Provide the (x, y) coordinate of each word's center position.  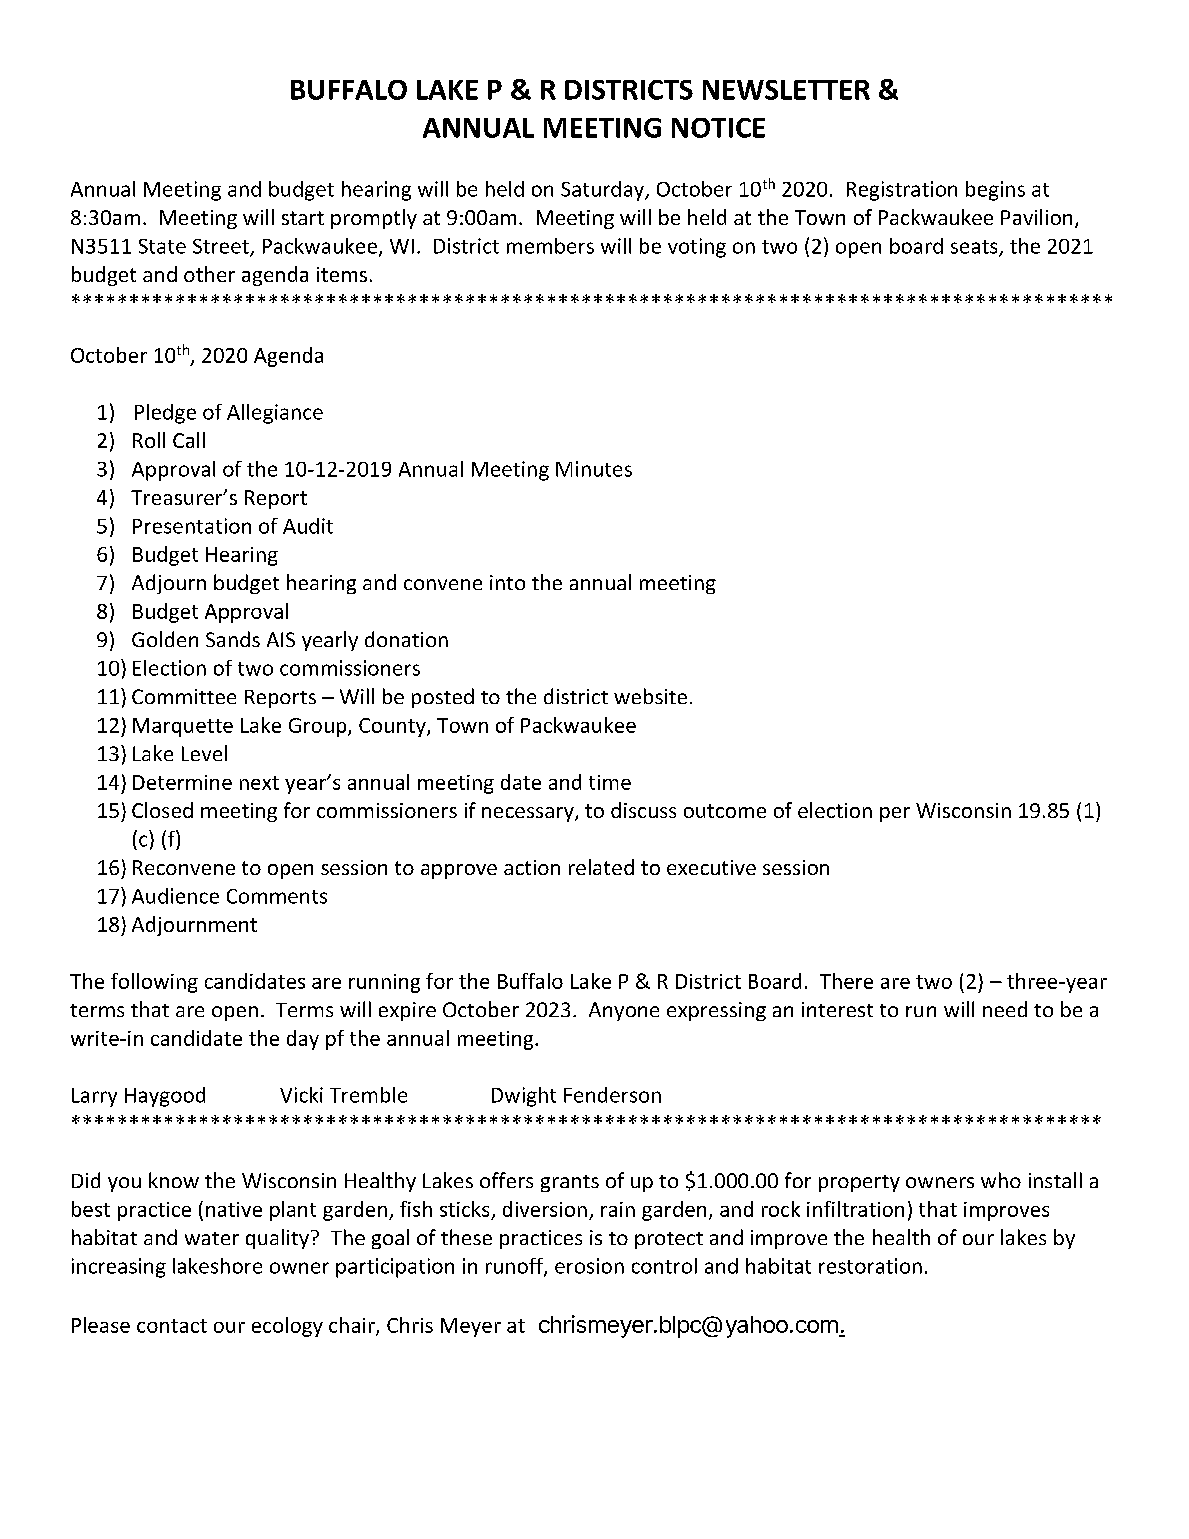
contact (172, 1326)
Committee (184, 696)
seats (975, 248)
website (650, 696)
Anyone (624, 1011)
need (1005, 1009)
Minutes (594, 469)
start (303, 218)
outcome (725, 811)
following (154, 983)
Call (189, 440)
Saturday (603, 191)
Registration (902, 191)
